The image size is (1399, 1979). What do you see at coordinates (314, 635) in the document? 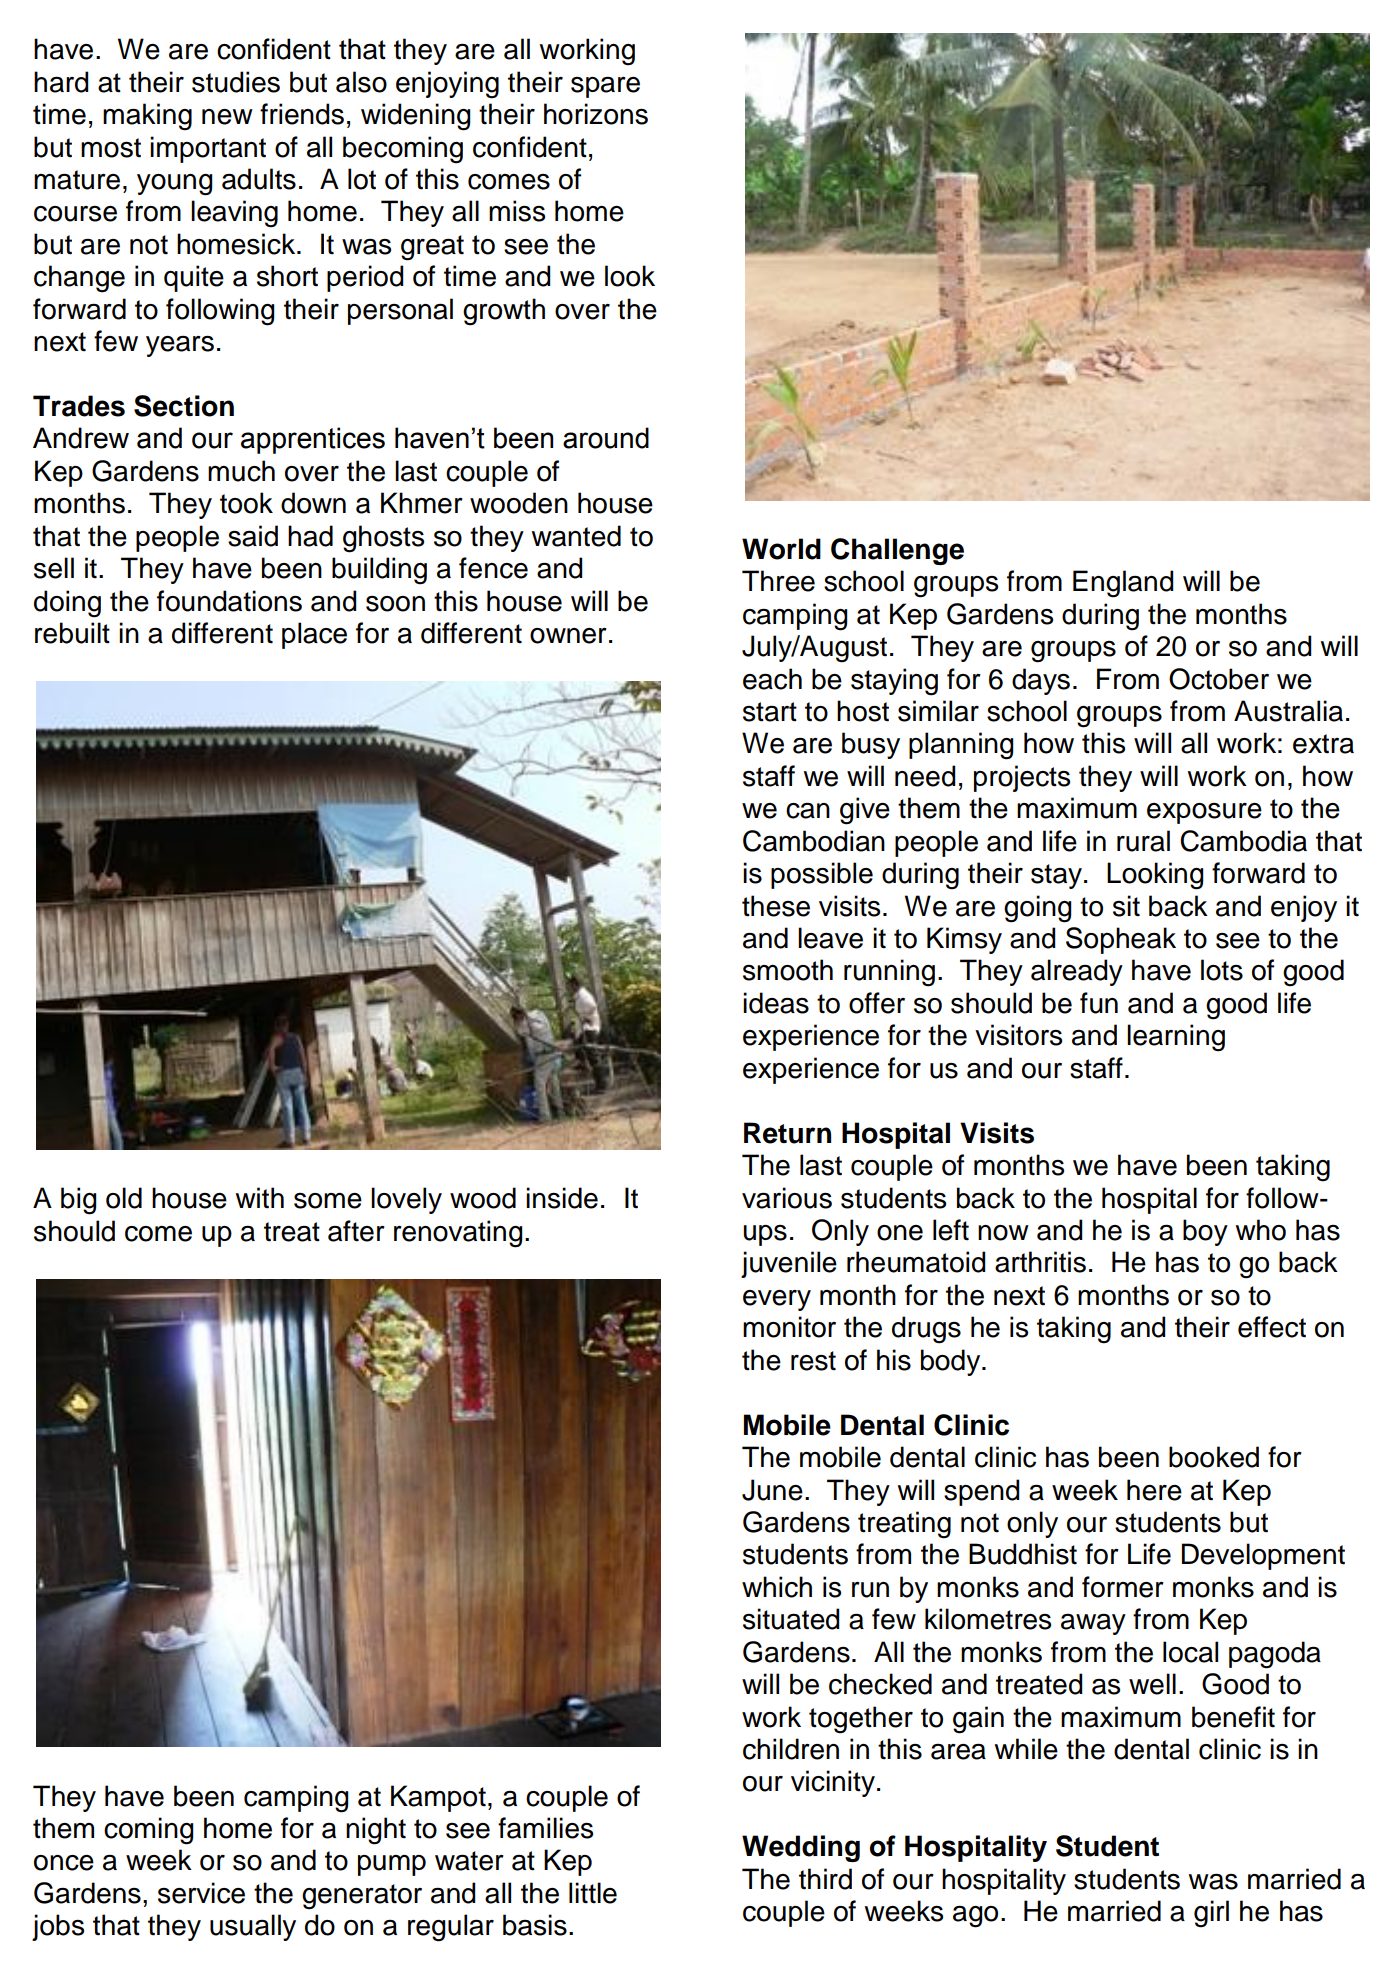
I see `place` at bounding box center [314, 635].
